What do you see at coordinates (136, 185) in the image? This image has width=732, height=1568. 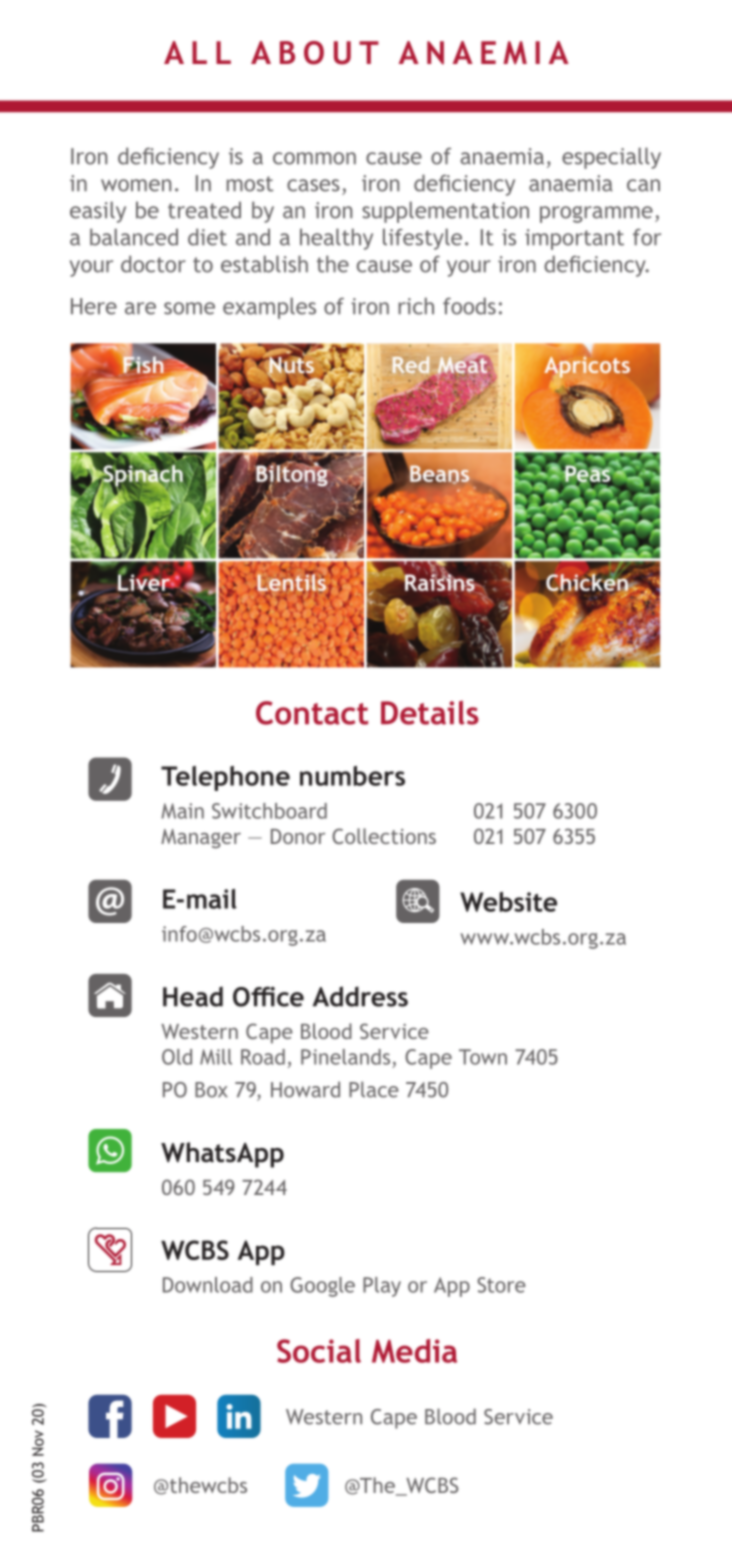 I see `women` at bounding box center [136, 185].
